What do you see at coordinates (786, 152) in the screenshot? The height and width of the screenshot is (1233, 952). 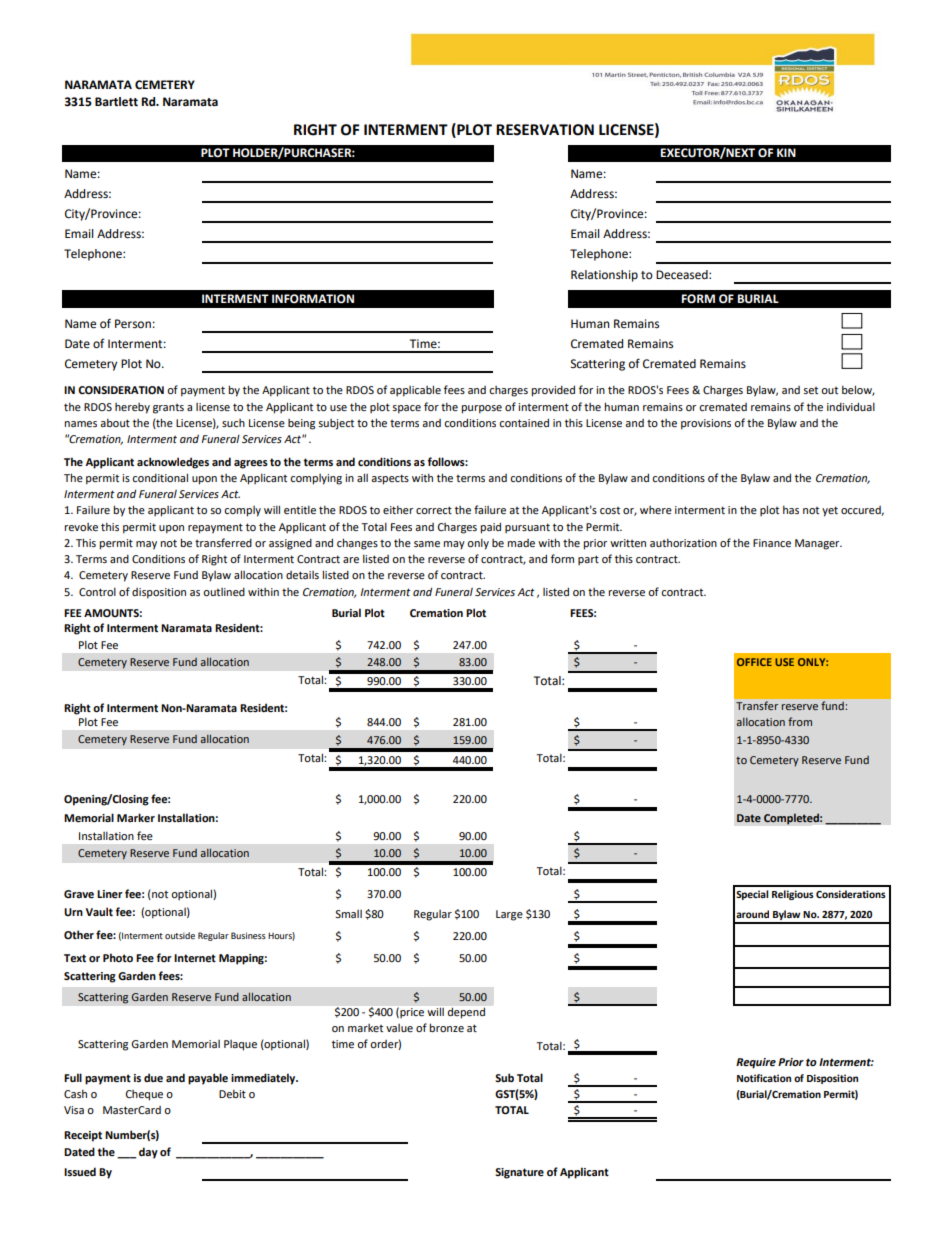 I see `KIN` at bounding box center [786, 152].
